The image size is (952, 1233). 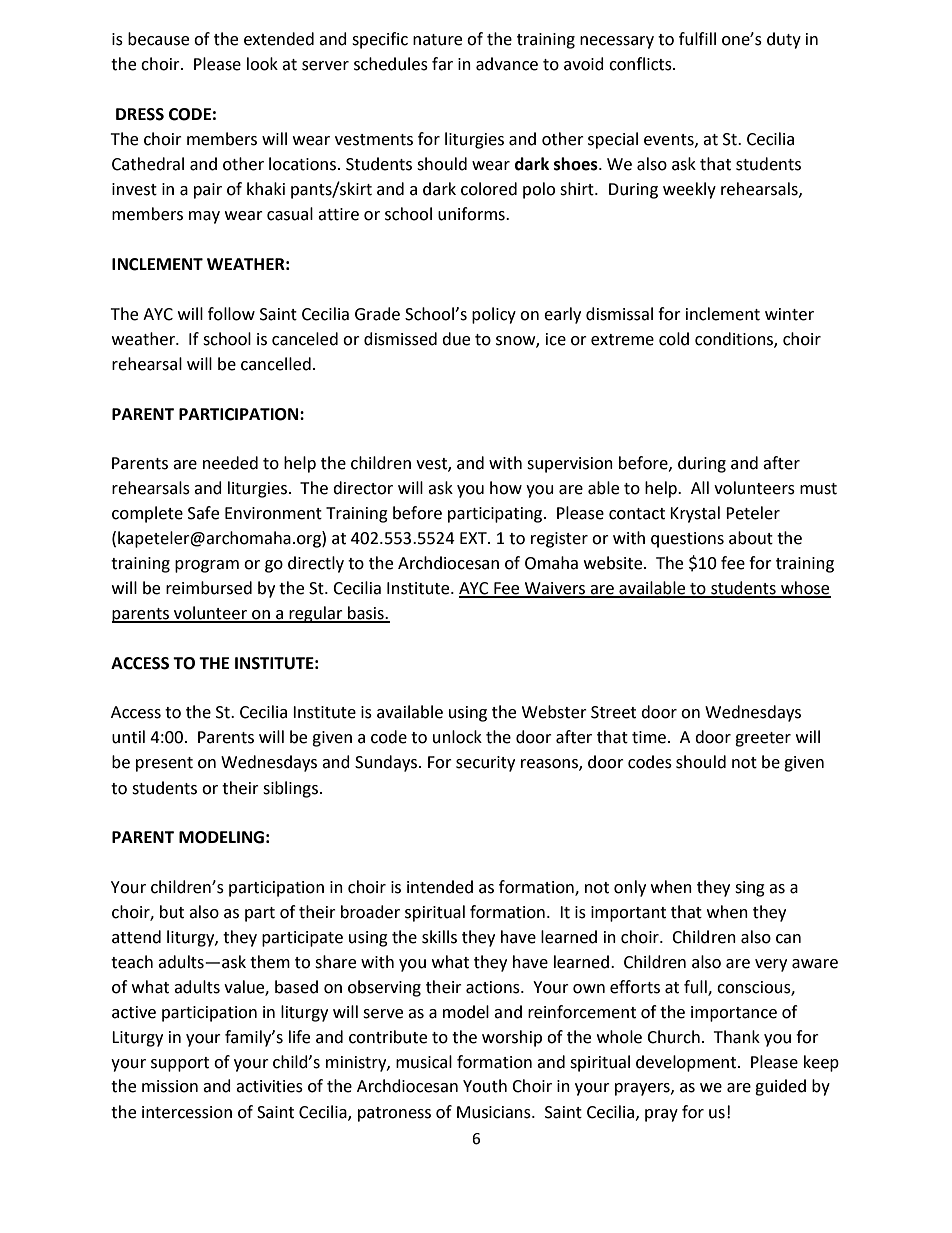 What do you see at coordinates (485, 1086) in the image?
I see `Youth` at bounding box center [485, 1086].
